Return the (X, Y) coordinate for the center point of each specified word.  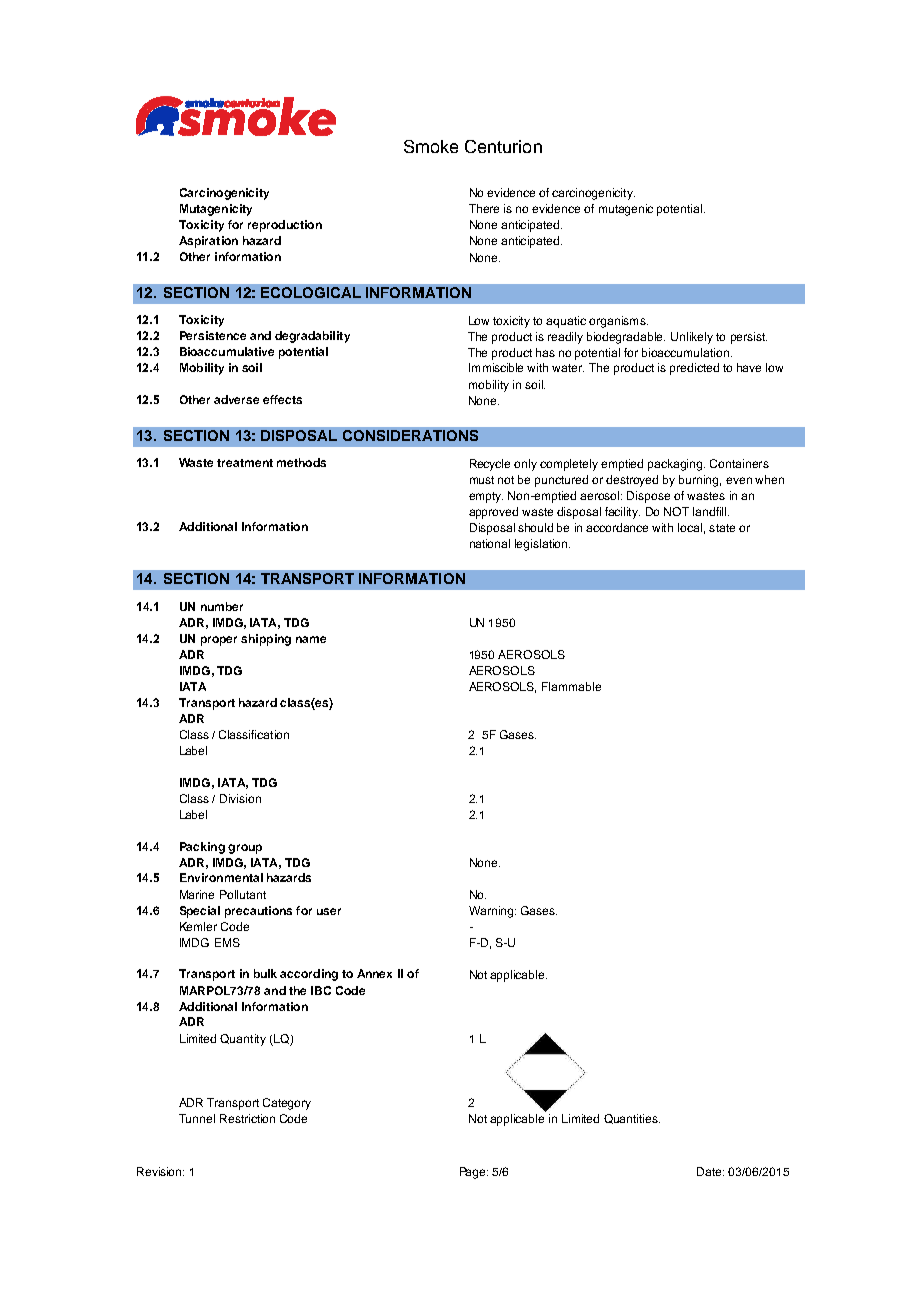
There (484, 208)
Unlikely (692, 338)
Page (474, 1173)
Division (240, 798)
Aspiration (208, 242)
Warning (491, 912)
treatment (245, 463)
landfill (711, 511)
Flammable (571, 686)
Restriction (247, 1118)
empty (486, 497)
